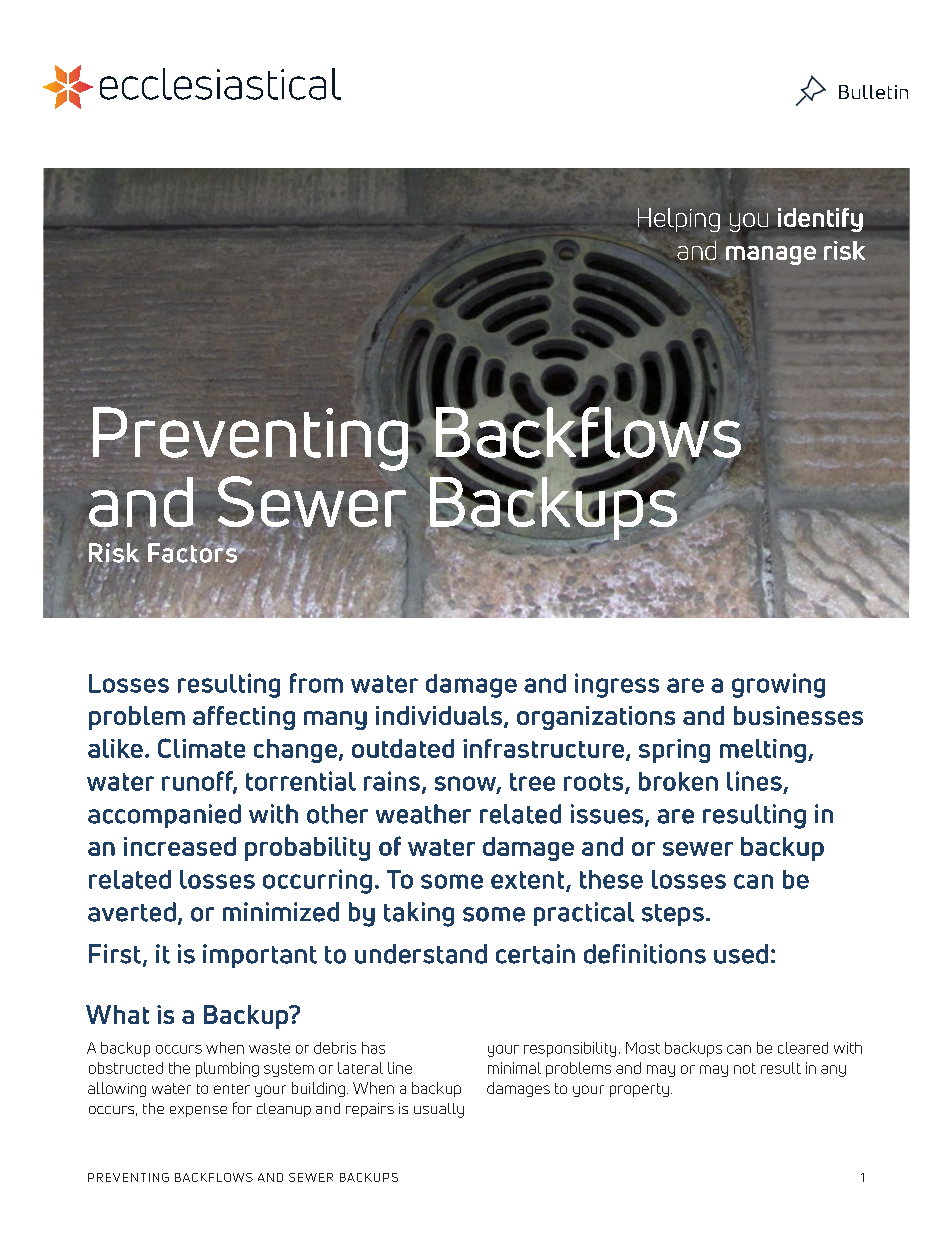 The image size is (952, 1233). Describe the element at coordinates (873, 92) in the screenshot. I see `Bulletin` at that location.
